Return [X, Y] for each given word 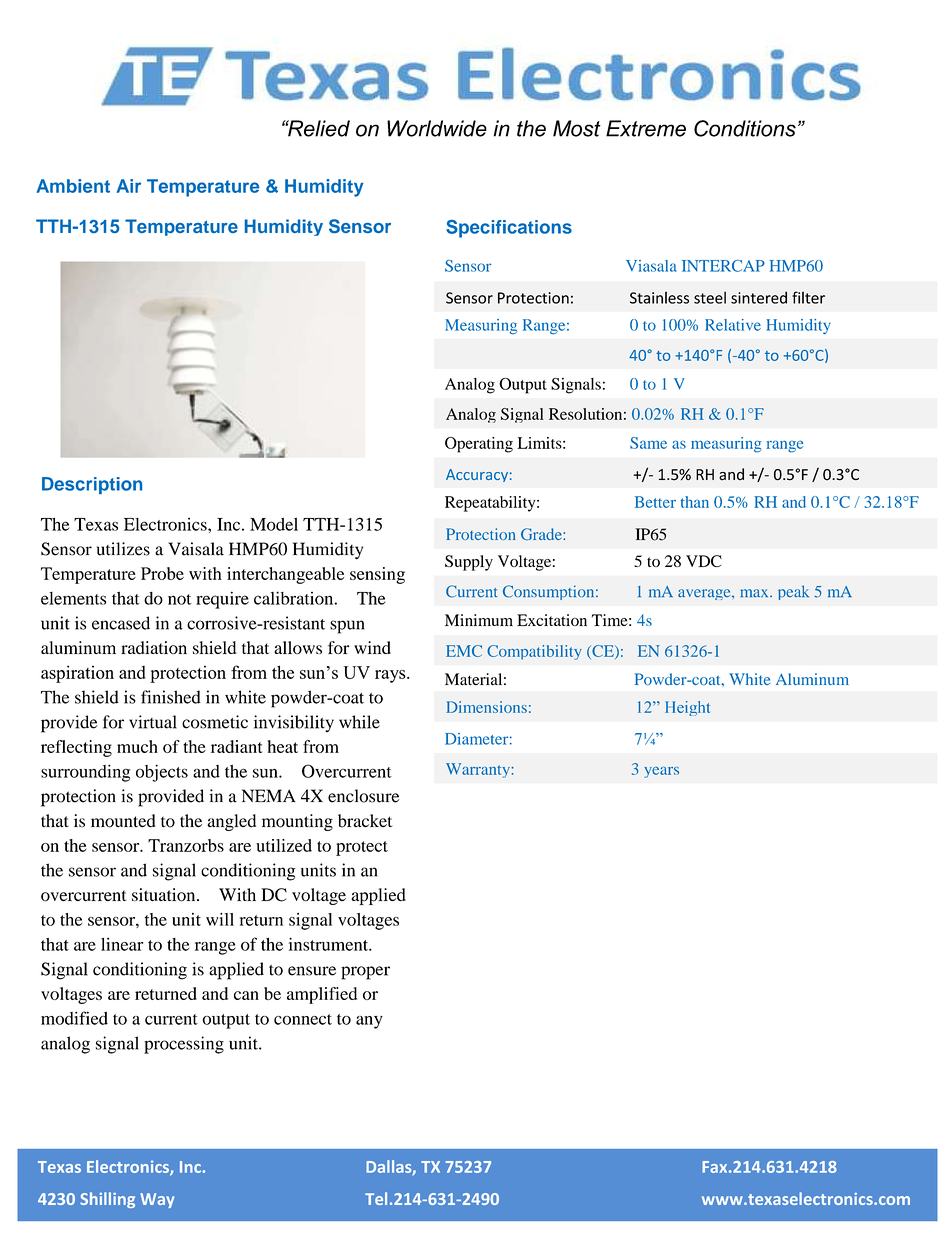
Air [128, 186]
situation [165, 895]
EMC [464, 651]
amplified [322, 995]
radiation [154, 647]
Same [648, 443]
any [369, 1022]
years [661, 772]
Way [157, 1200]
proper [365, 973]
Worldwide [437, 128]
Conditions [745, 128]
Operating [479, 445]
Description [92, 485]
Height [687, 708]
